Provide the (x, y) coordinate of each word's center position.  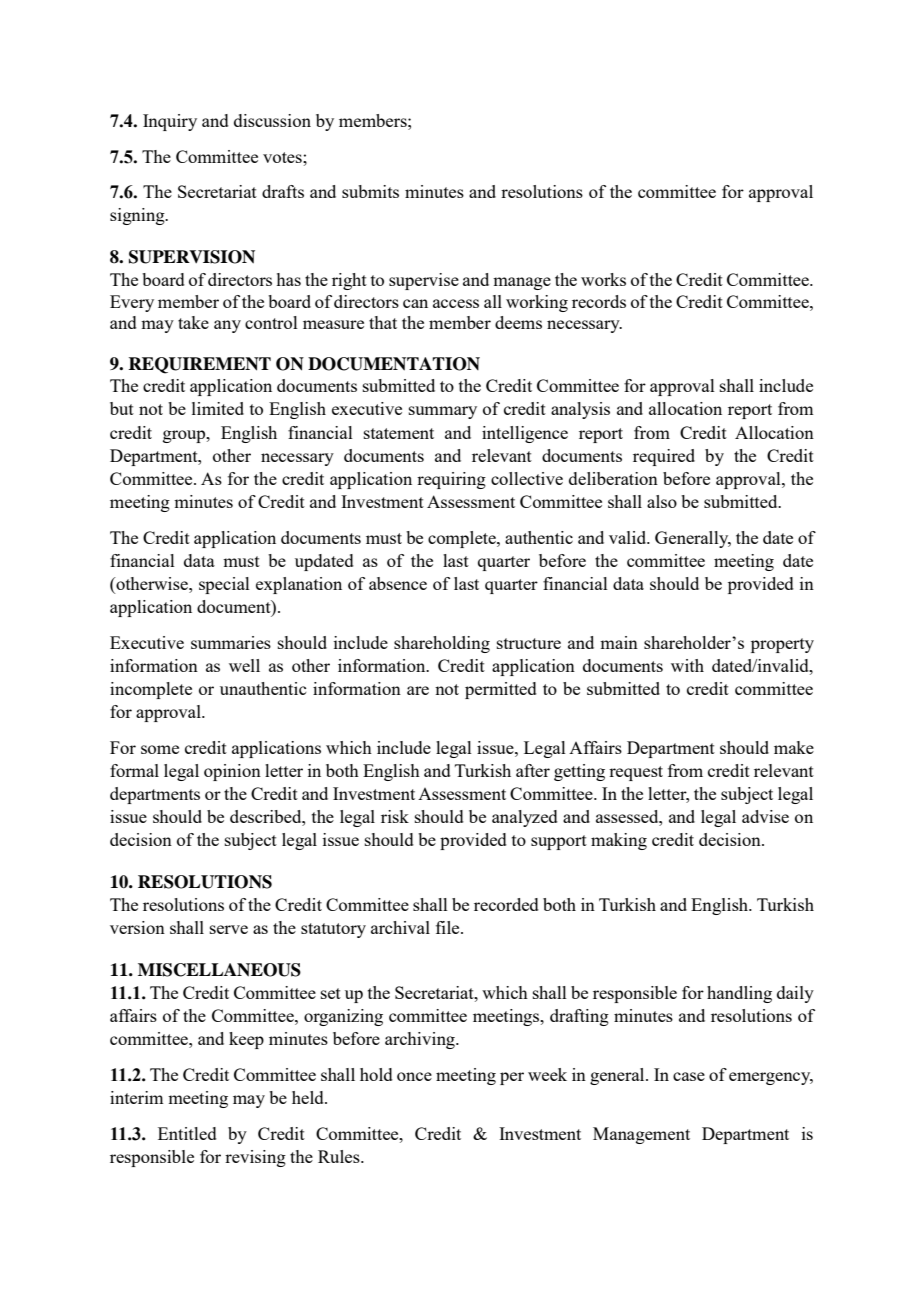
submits (370, 191)
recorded (506, 904)
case (689, 1076)
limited (218, 408)
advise (765, 816)
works (603, 279)
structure (529, 643)
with (687, 665)
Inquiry (170, 122)
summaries (231, 642)
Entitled (187, 1133)
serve (229, 929)
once (414, 1076)
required (664, 457)
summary (443, 412)
